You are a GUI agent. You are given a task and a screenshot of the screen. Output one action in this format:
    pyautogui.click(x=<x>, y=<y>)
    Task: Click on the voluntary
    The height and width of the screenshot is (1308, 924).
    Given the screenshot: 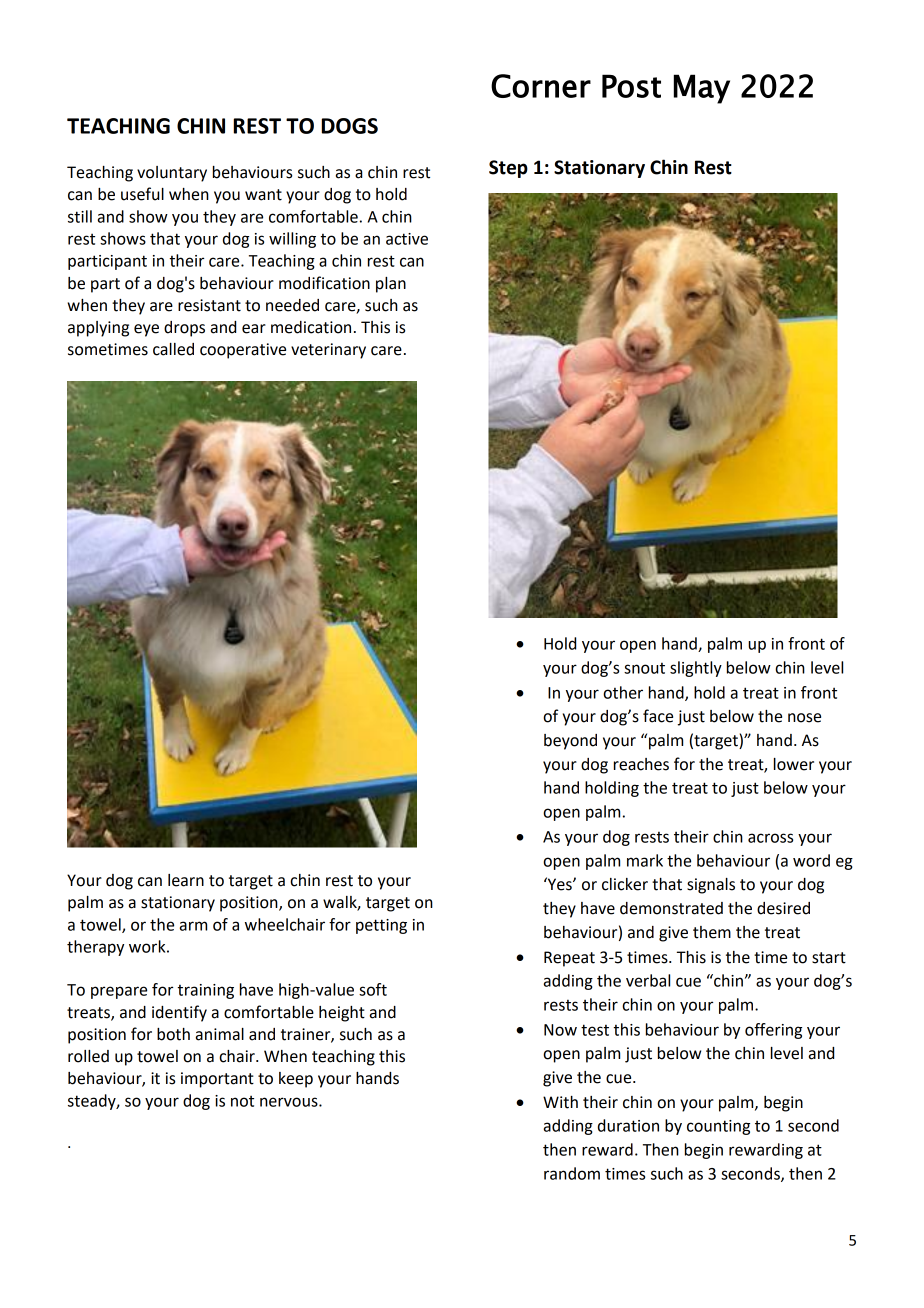 What is the action you would take?
    pyautogui.click(x=172, y=174)
